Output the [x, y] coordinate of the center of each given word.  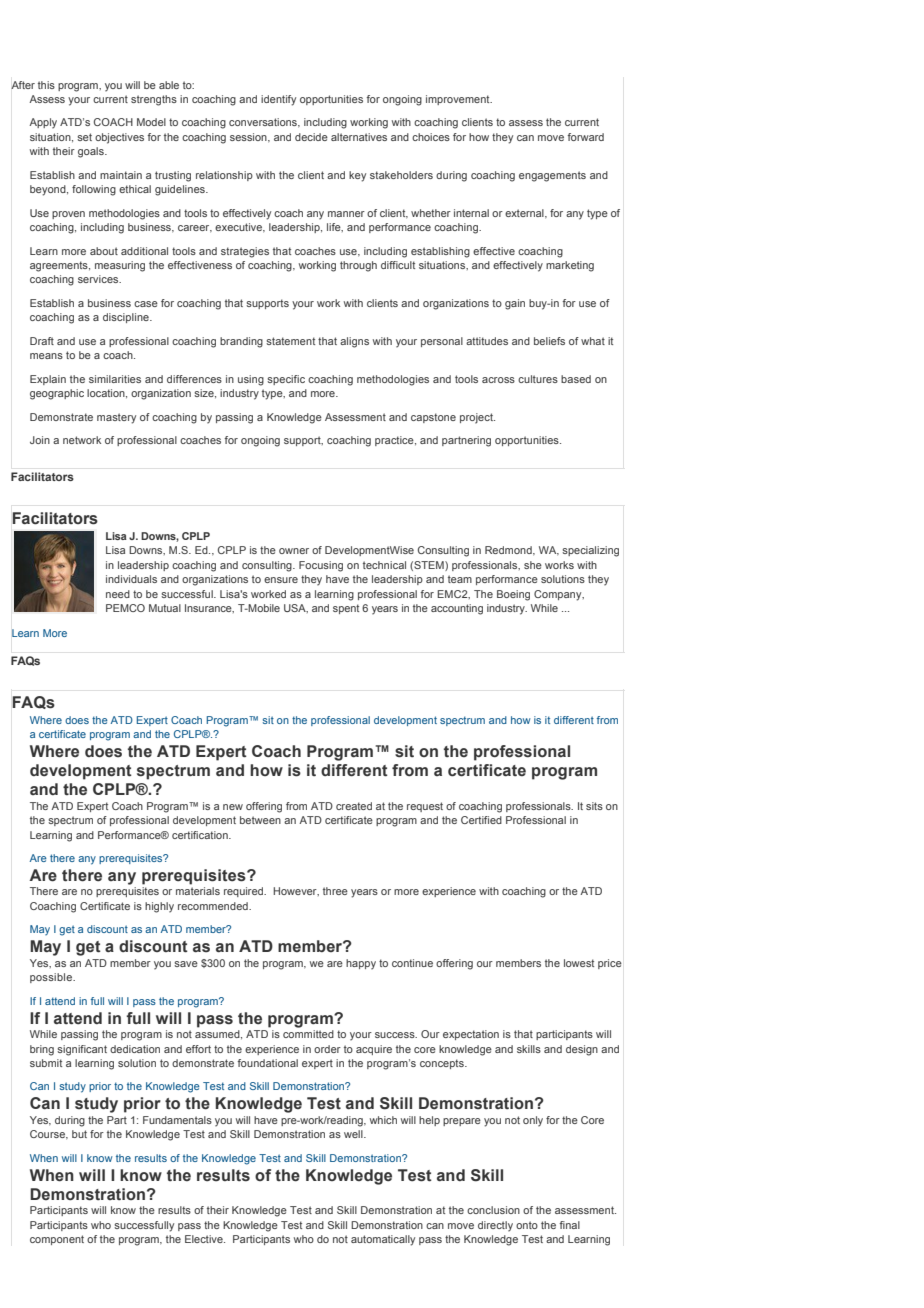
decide [311, 137]
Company [559, 595]
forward [585, 137]
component [57, 1240]
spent [346, 609]
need [118, 594]
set [84, 137]
